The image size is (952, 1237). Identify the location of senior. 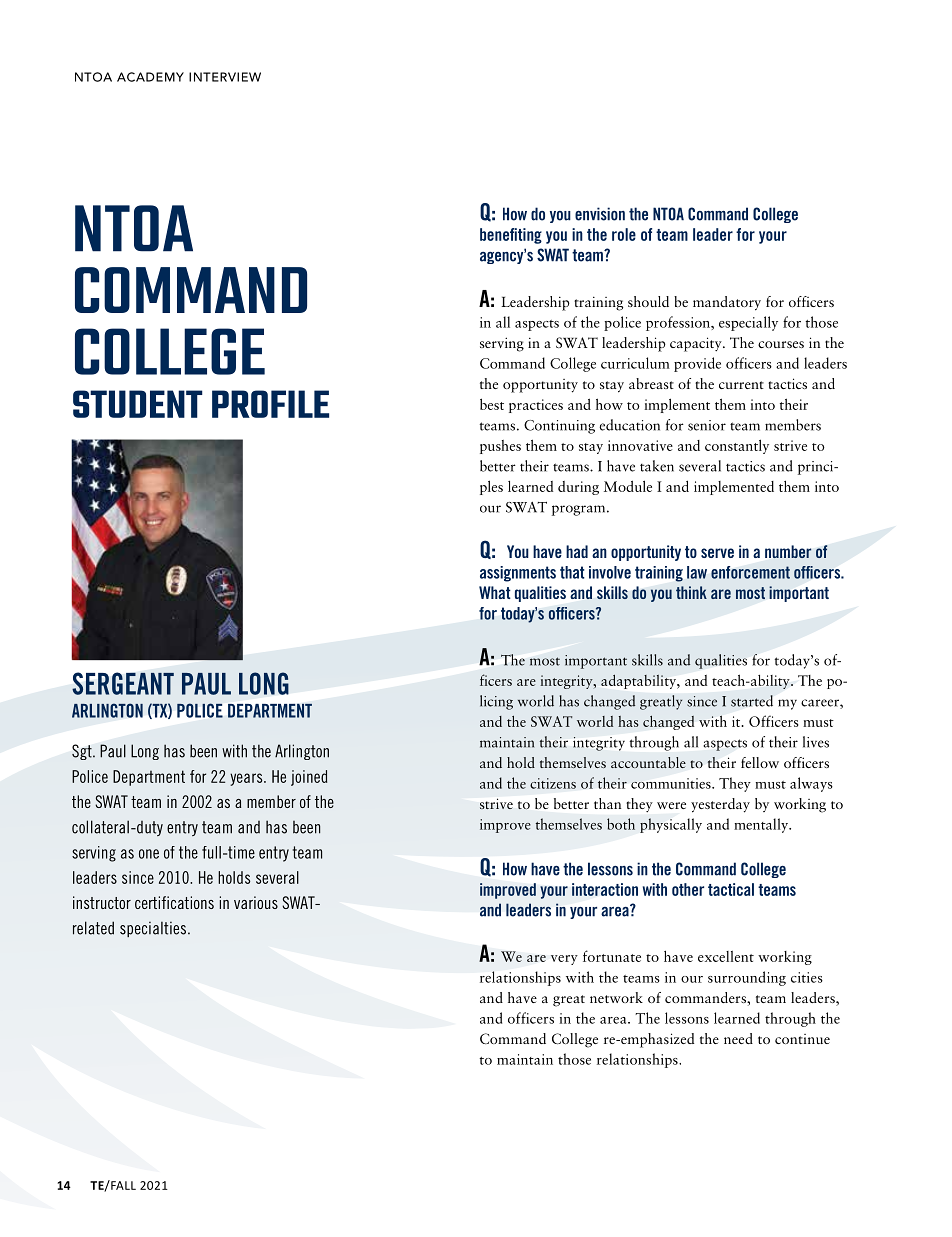
(707, 425).
